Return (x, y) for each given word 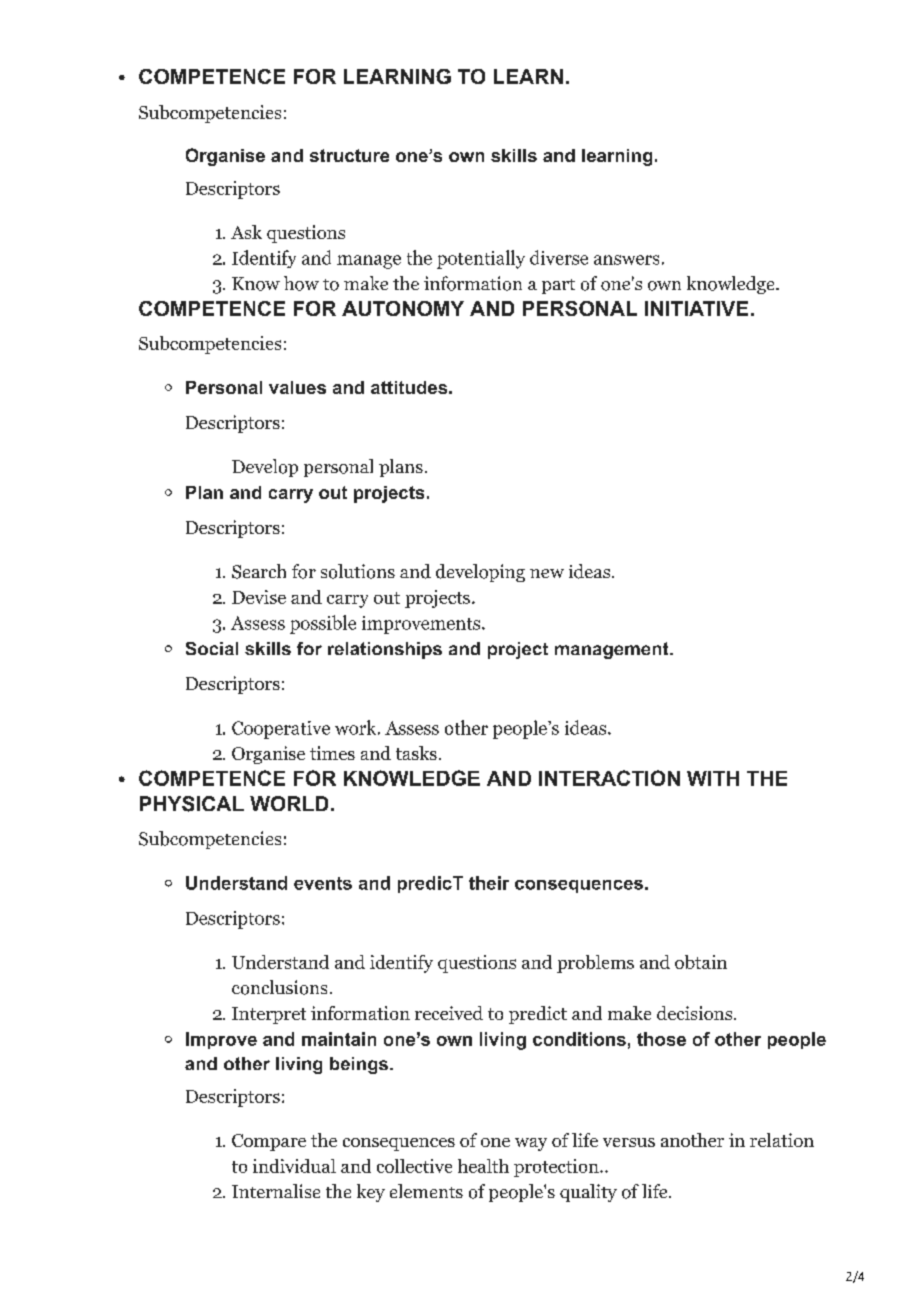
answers (626, 260)
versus (629, 1142)
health (483, 1166)
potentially (481, 259)
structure (349, 155)
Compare (269, 1142)
